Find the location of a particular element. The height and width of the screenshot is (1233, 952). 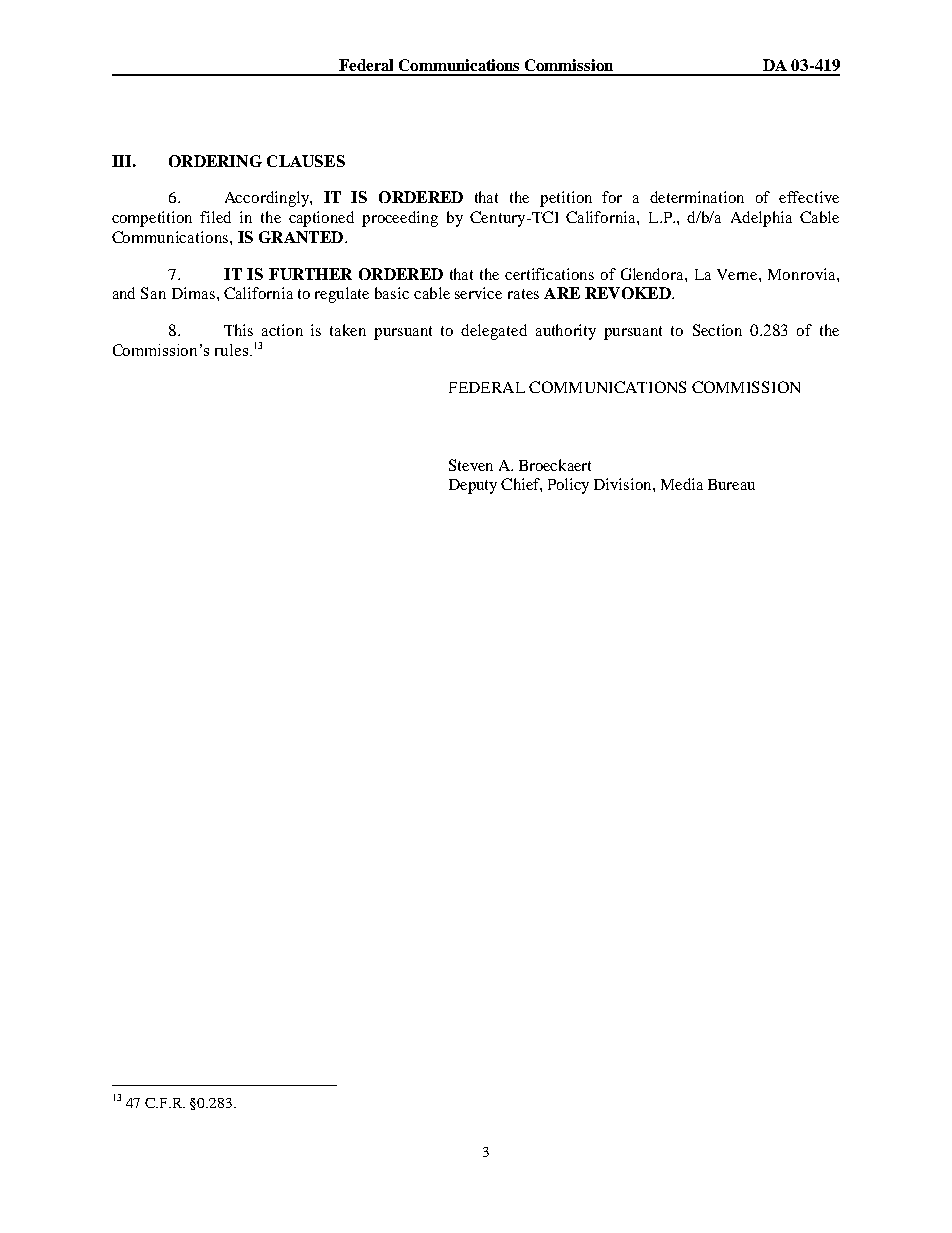

delegated is located at coordinates (494, 332).
